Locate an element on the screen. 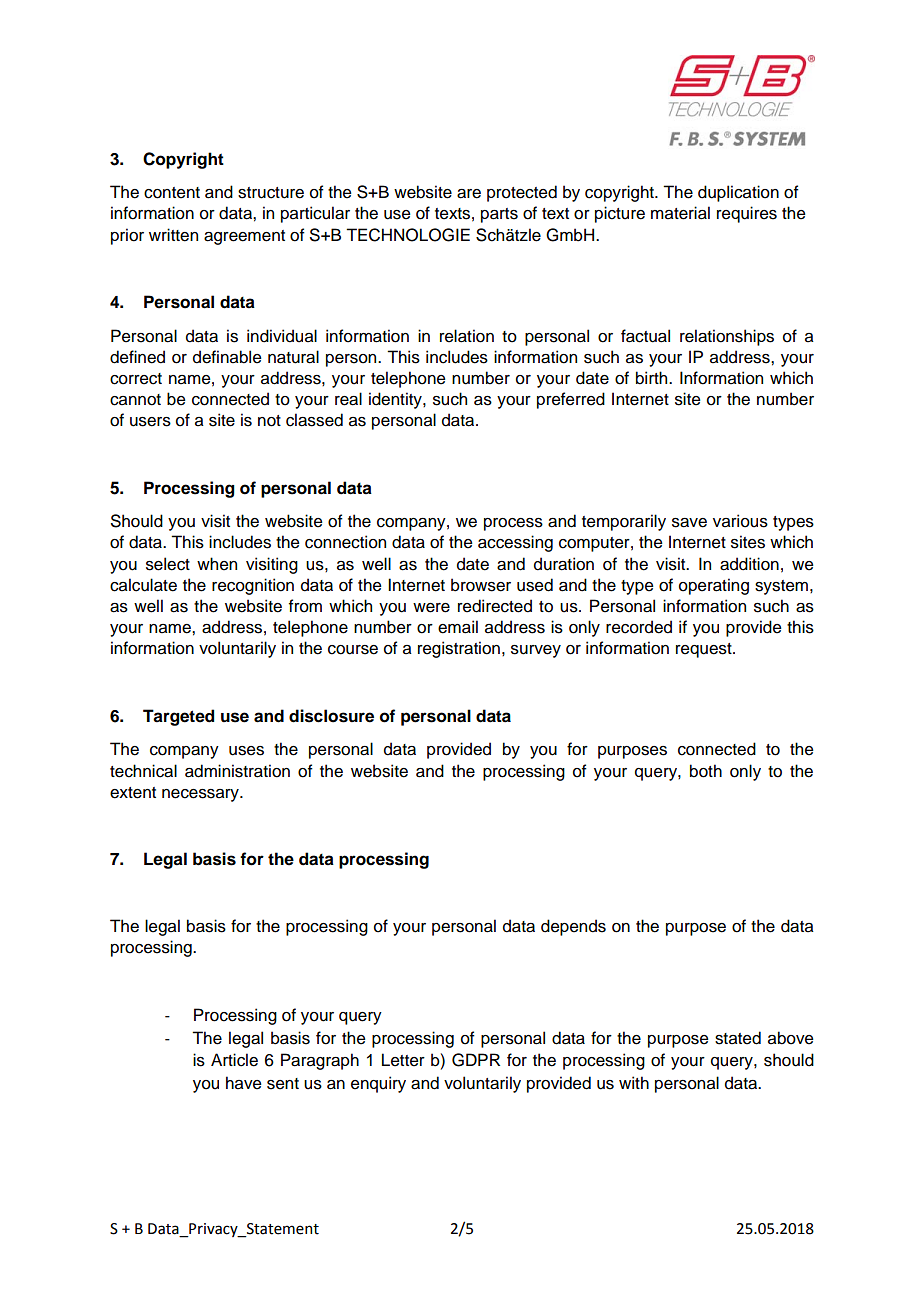  addition is located at coordinates (749, 564).
